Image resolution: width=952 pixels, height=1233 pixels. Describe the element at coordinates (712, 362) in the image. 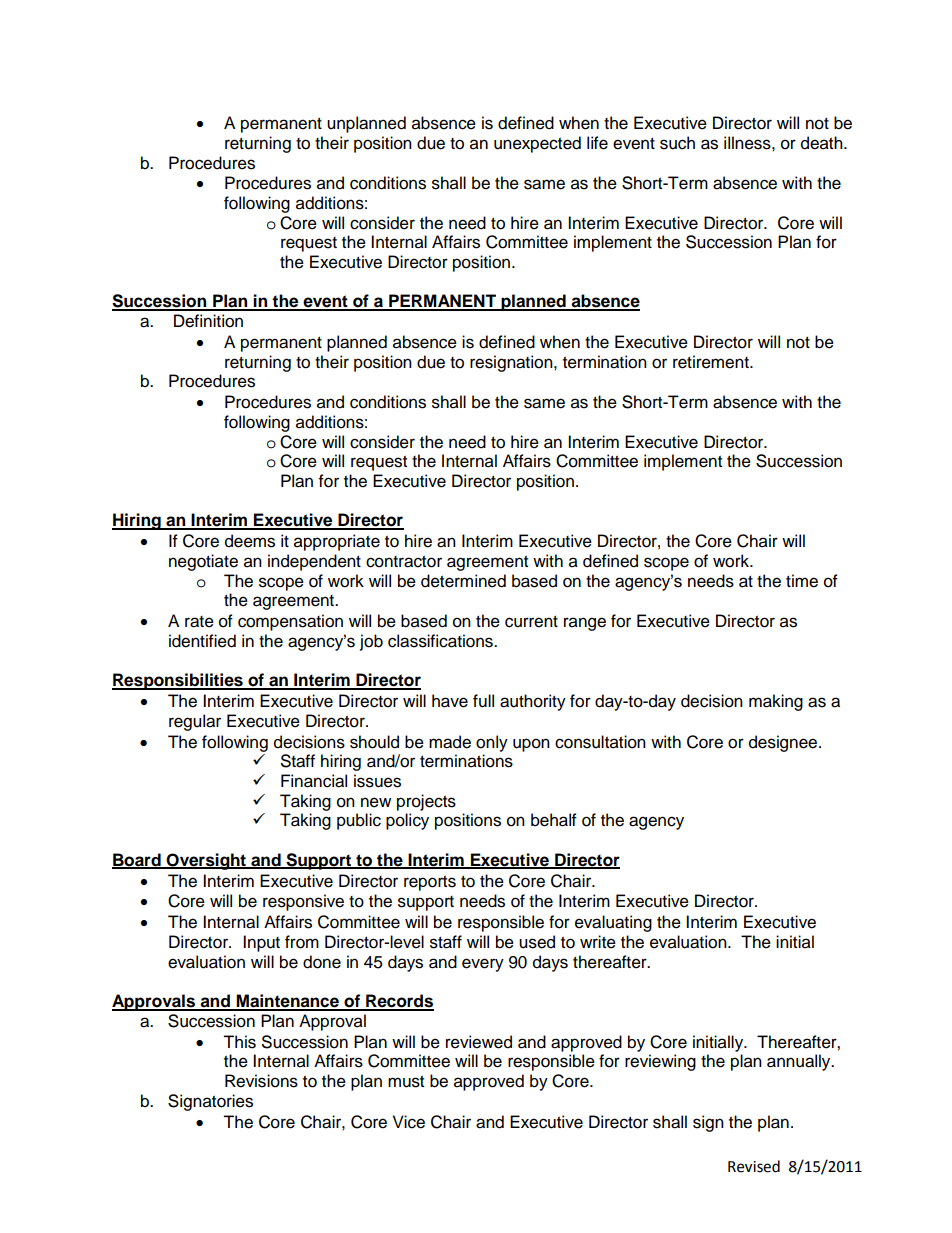

I see `retirement` at that location.
